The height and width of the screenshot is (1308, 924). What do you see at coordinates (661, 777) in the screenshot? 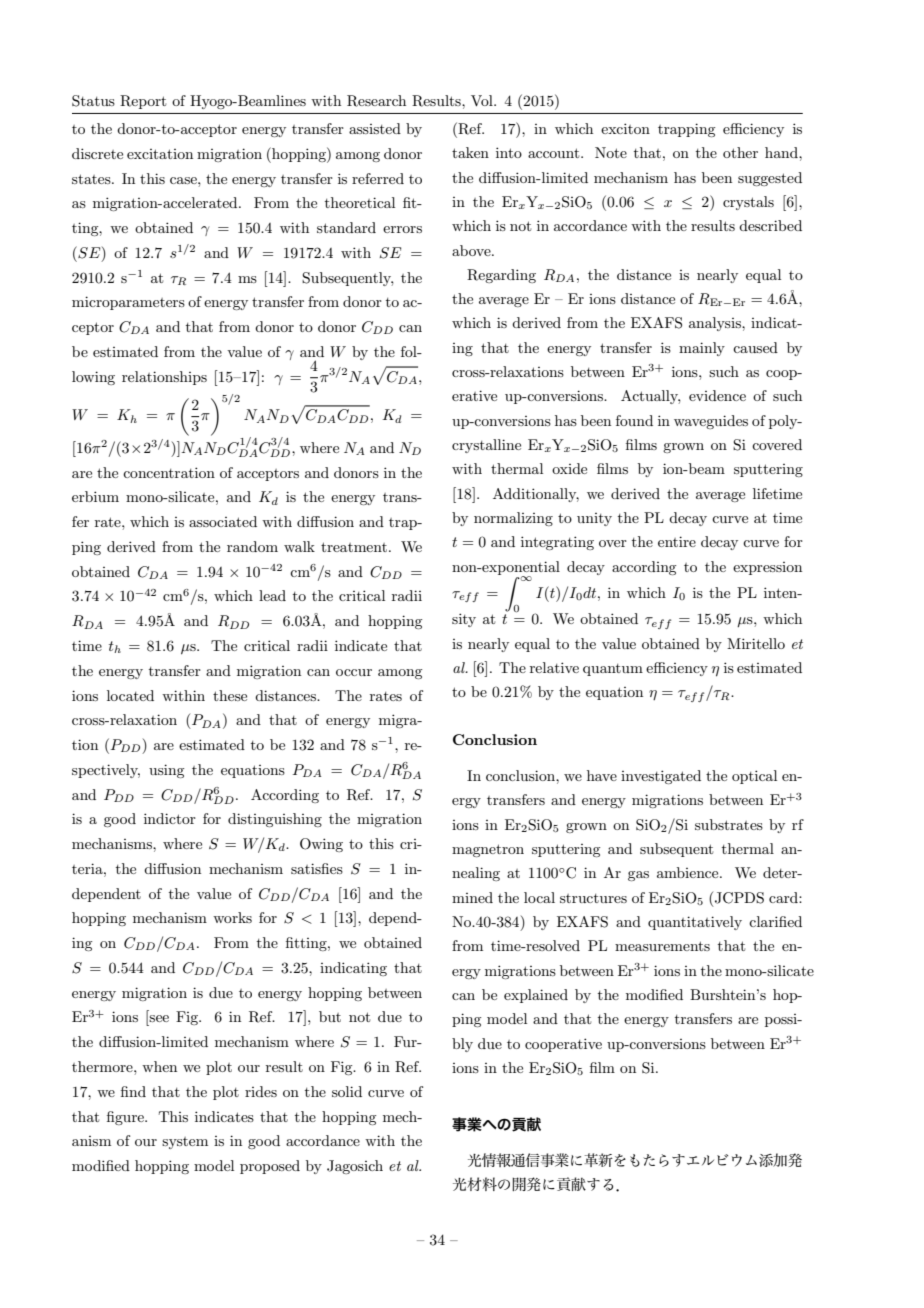
I see `investigated` at bounding box center [661, 777].
